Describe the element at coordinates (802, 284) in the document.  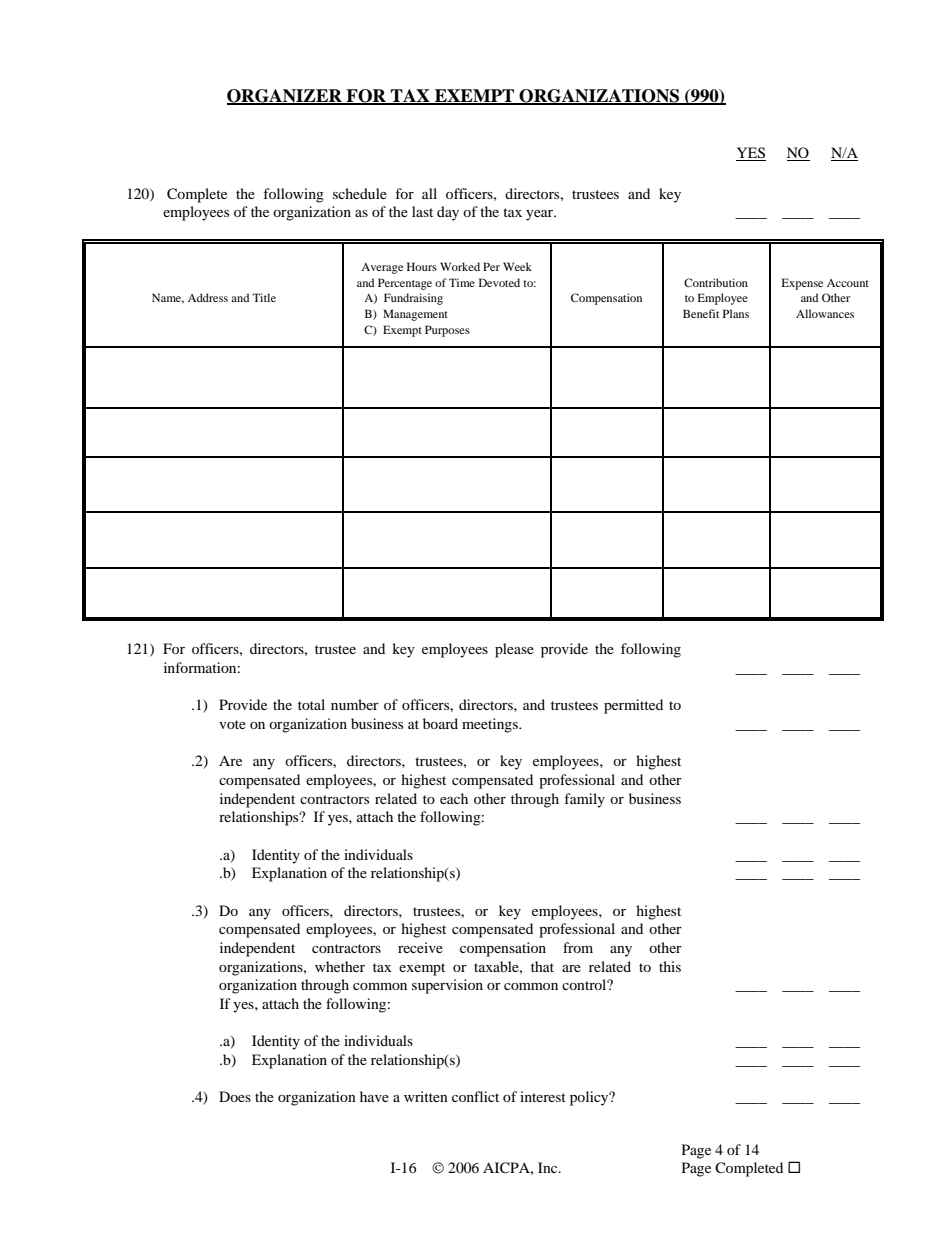
I see `Expense` at that location.
